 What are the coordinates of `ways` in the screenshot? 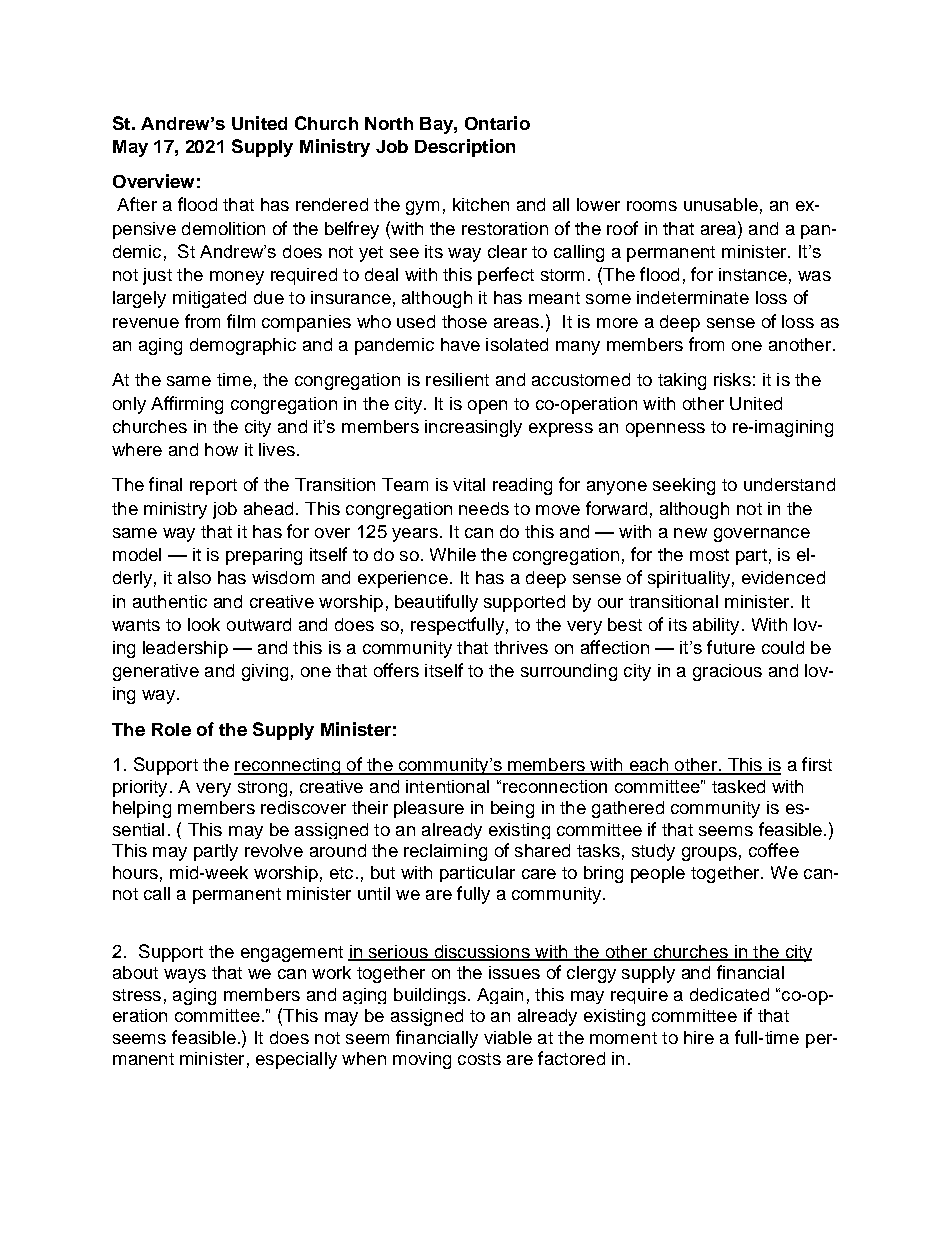 It's located at (185, 976).
